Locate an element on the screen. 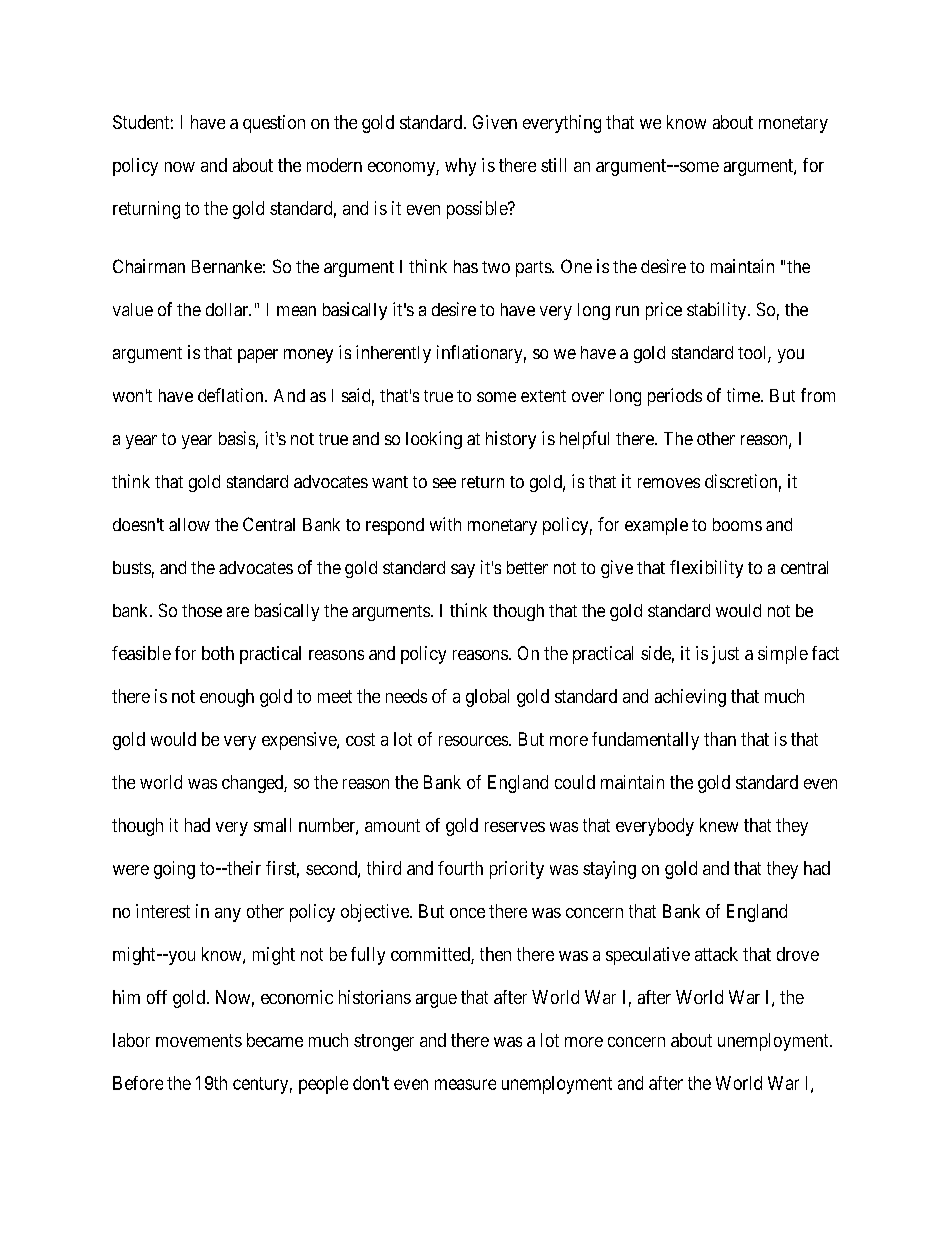 This screenshot has width=952, height=1233. still is located at coordinates (553, 165).
